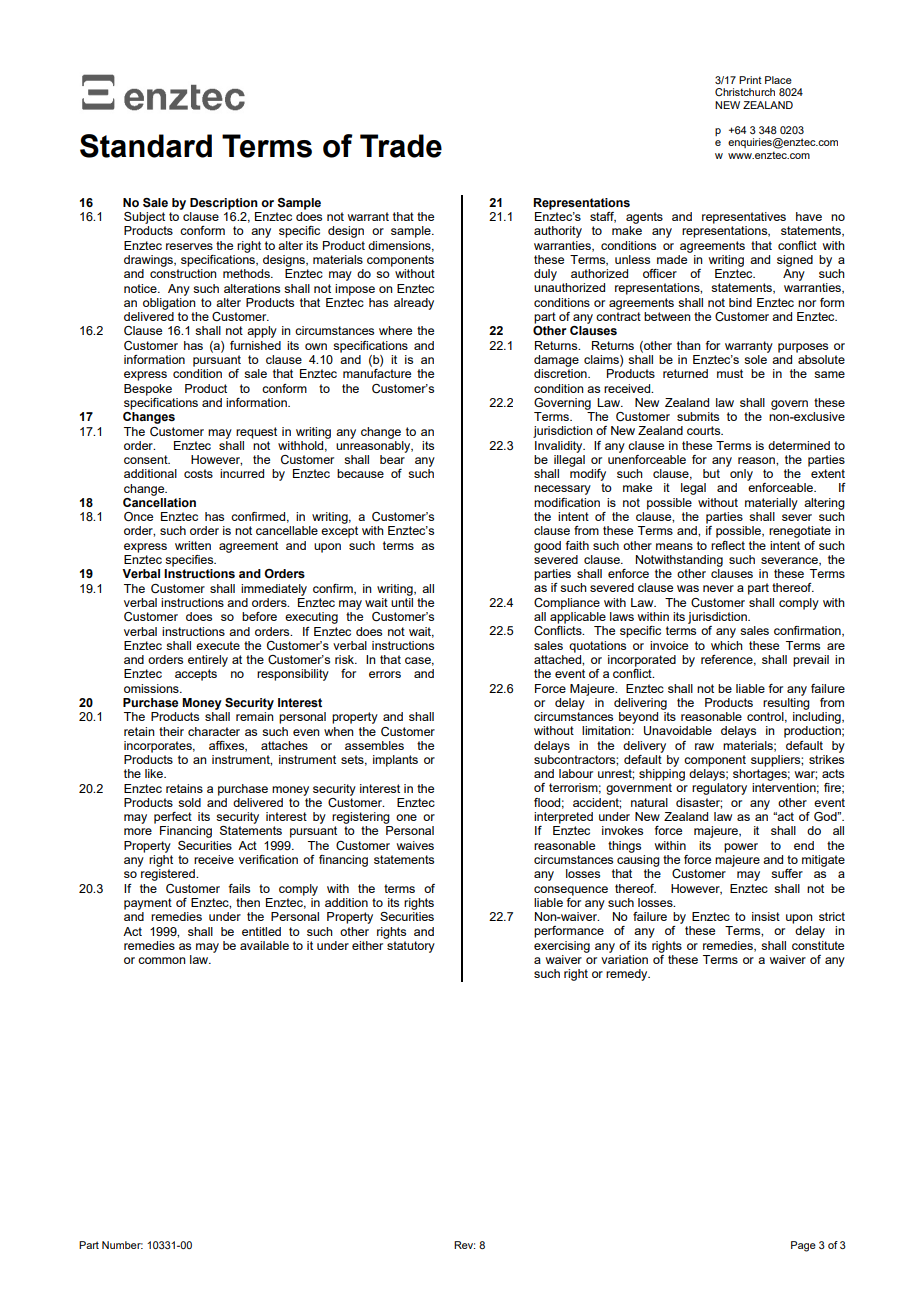 The height and width of the screenshot is (1308, 924). Describe the element at coordinates (730, 373) in the screenshot. I see `must` at that location.
